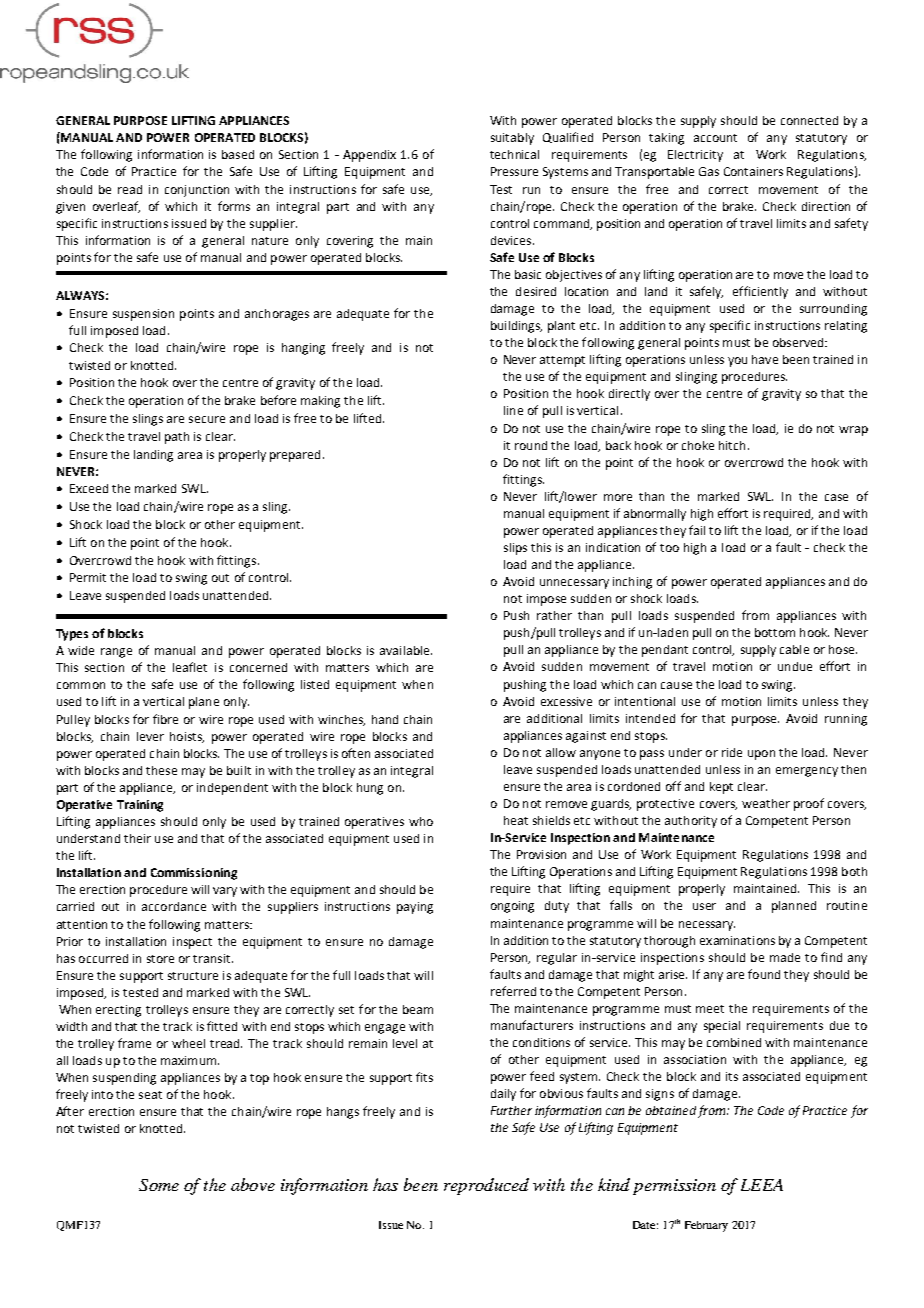  What do you see at coordinates (197, 191) in the screenshot?
I see `conjunction` at bounding box center [197, 191].
